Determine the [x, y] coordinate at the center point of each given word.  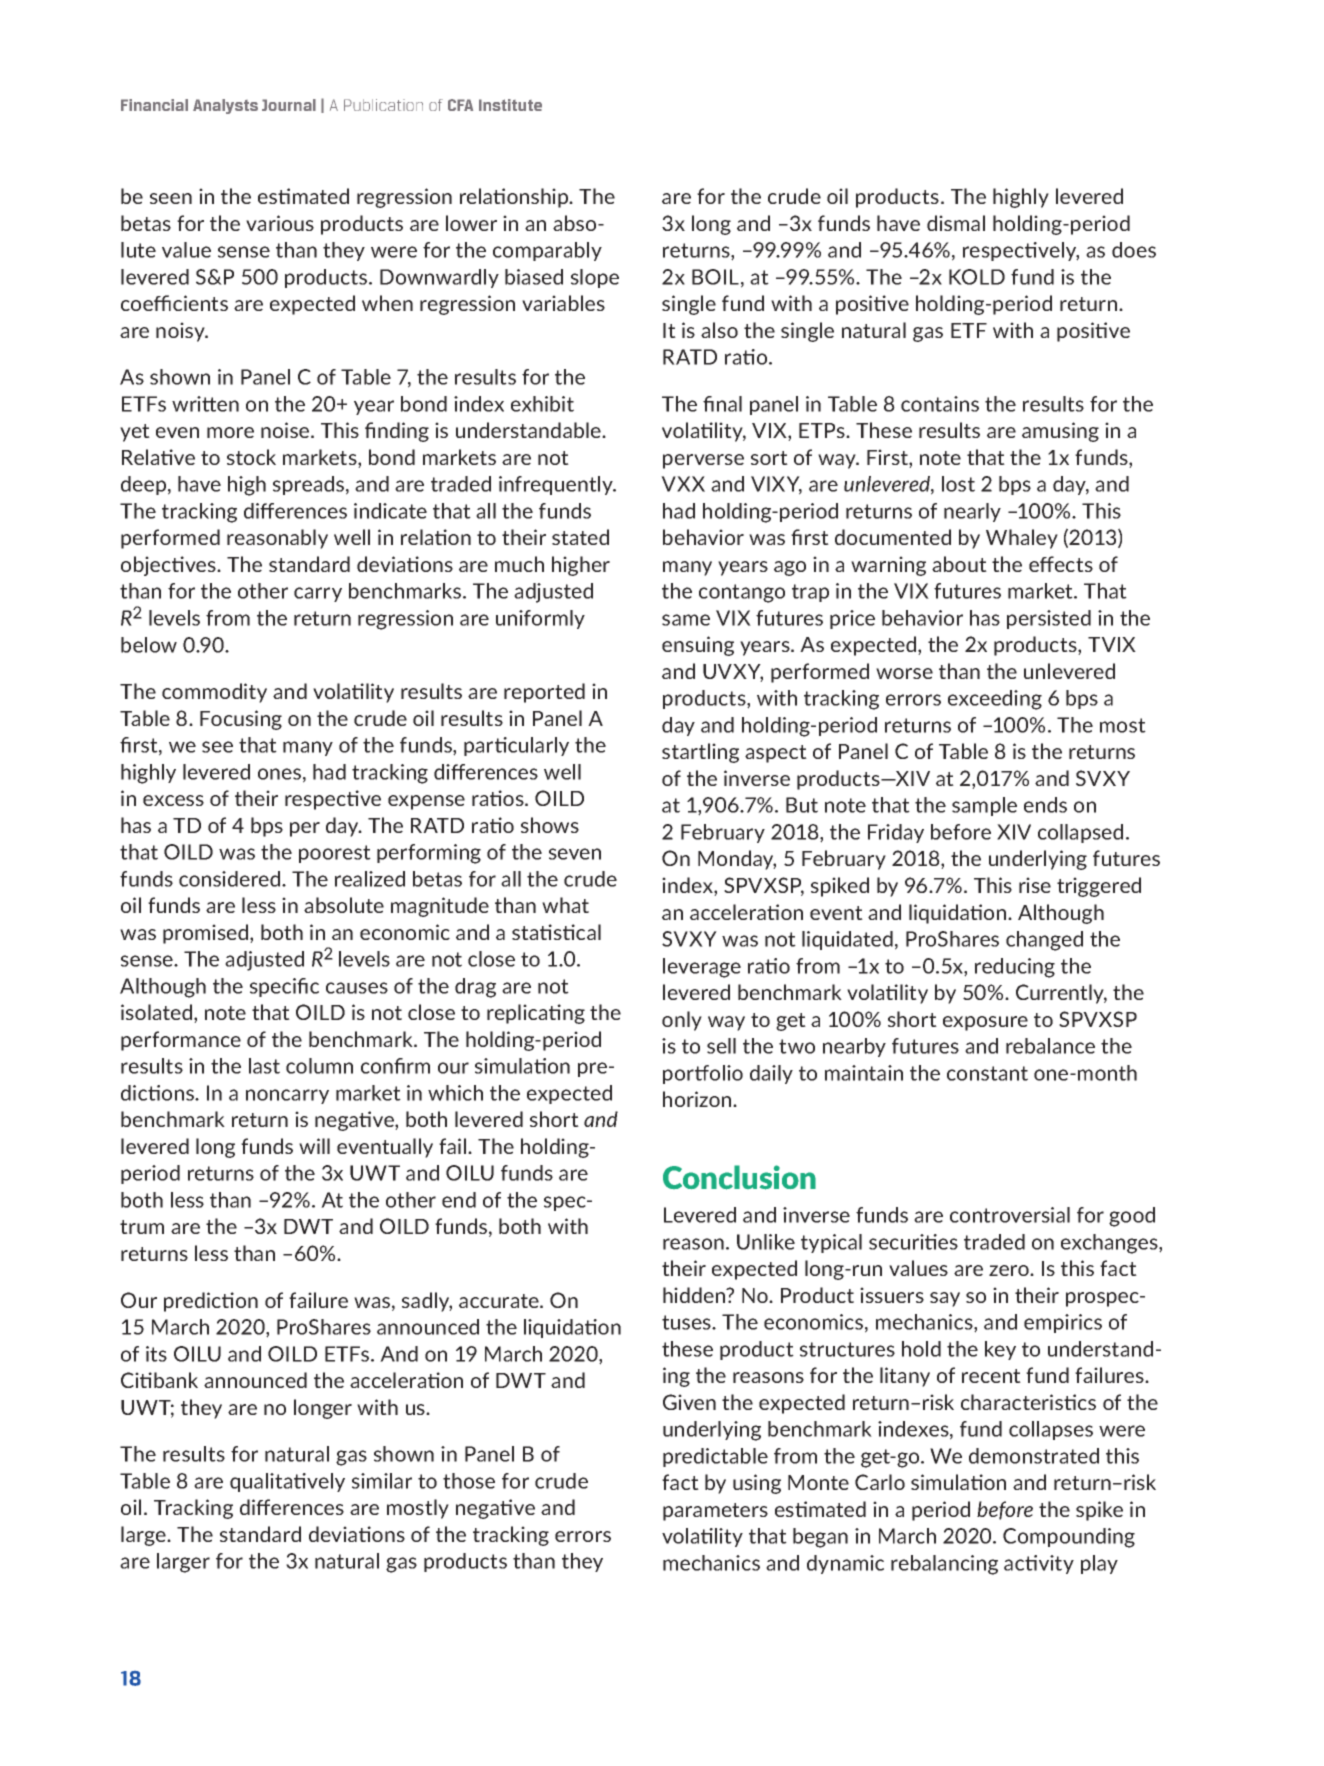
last [264, 1066]
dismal [956, 223]
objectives [169, 566]
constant [987, 1073]
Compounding [1069, 1538]
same [686, 620]
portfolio [703, 1074]
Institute [510, 105]
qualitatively [287, 1482]
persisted [1049, 619]
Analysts [225, 106]
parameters [715, 1512]
